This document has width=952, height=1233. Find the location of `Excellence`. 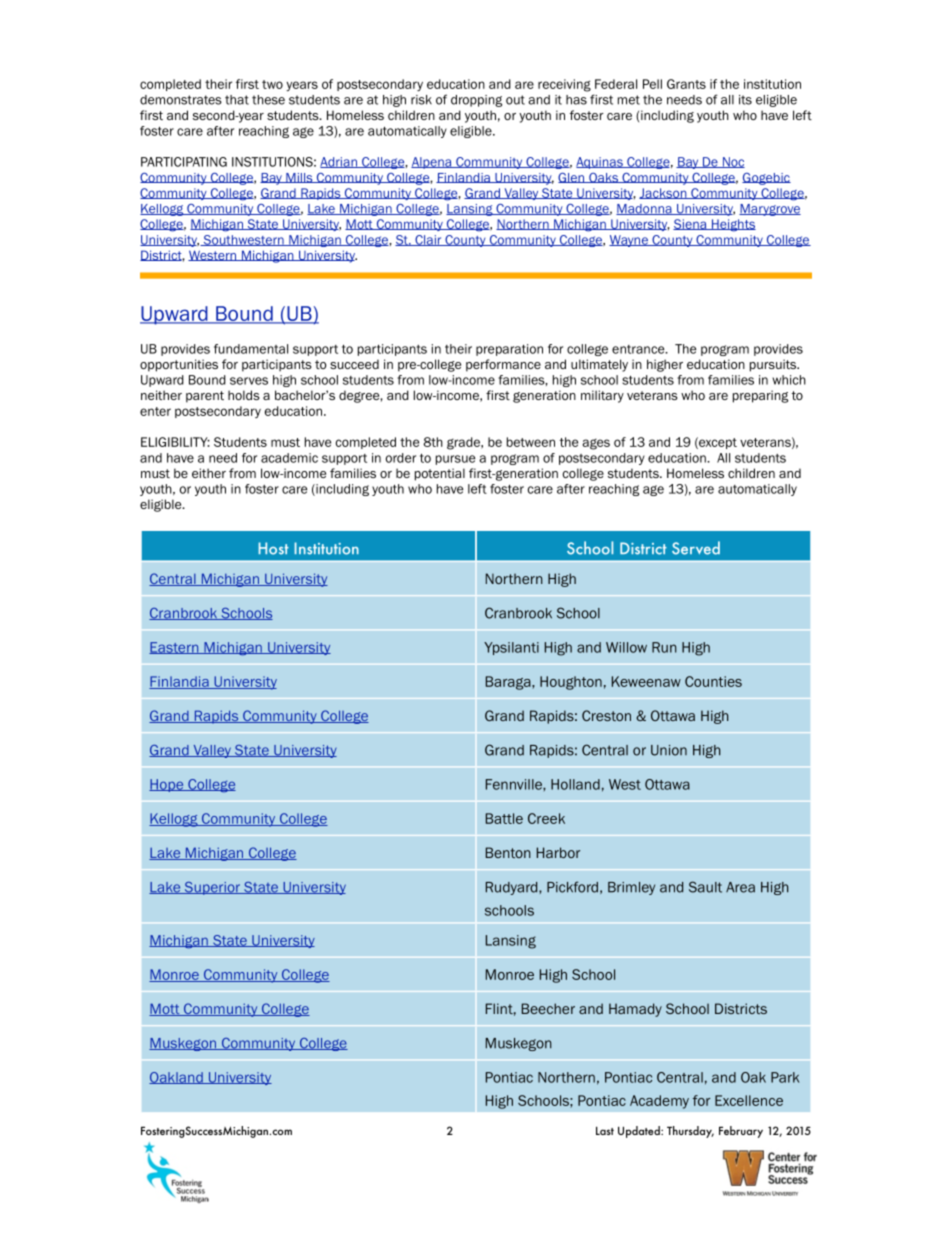

Excellence is located at coordinates (749, 1100).
